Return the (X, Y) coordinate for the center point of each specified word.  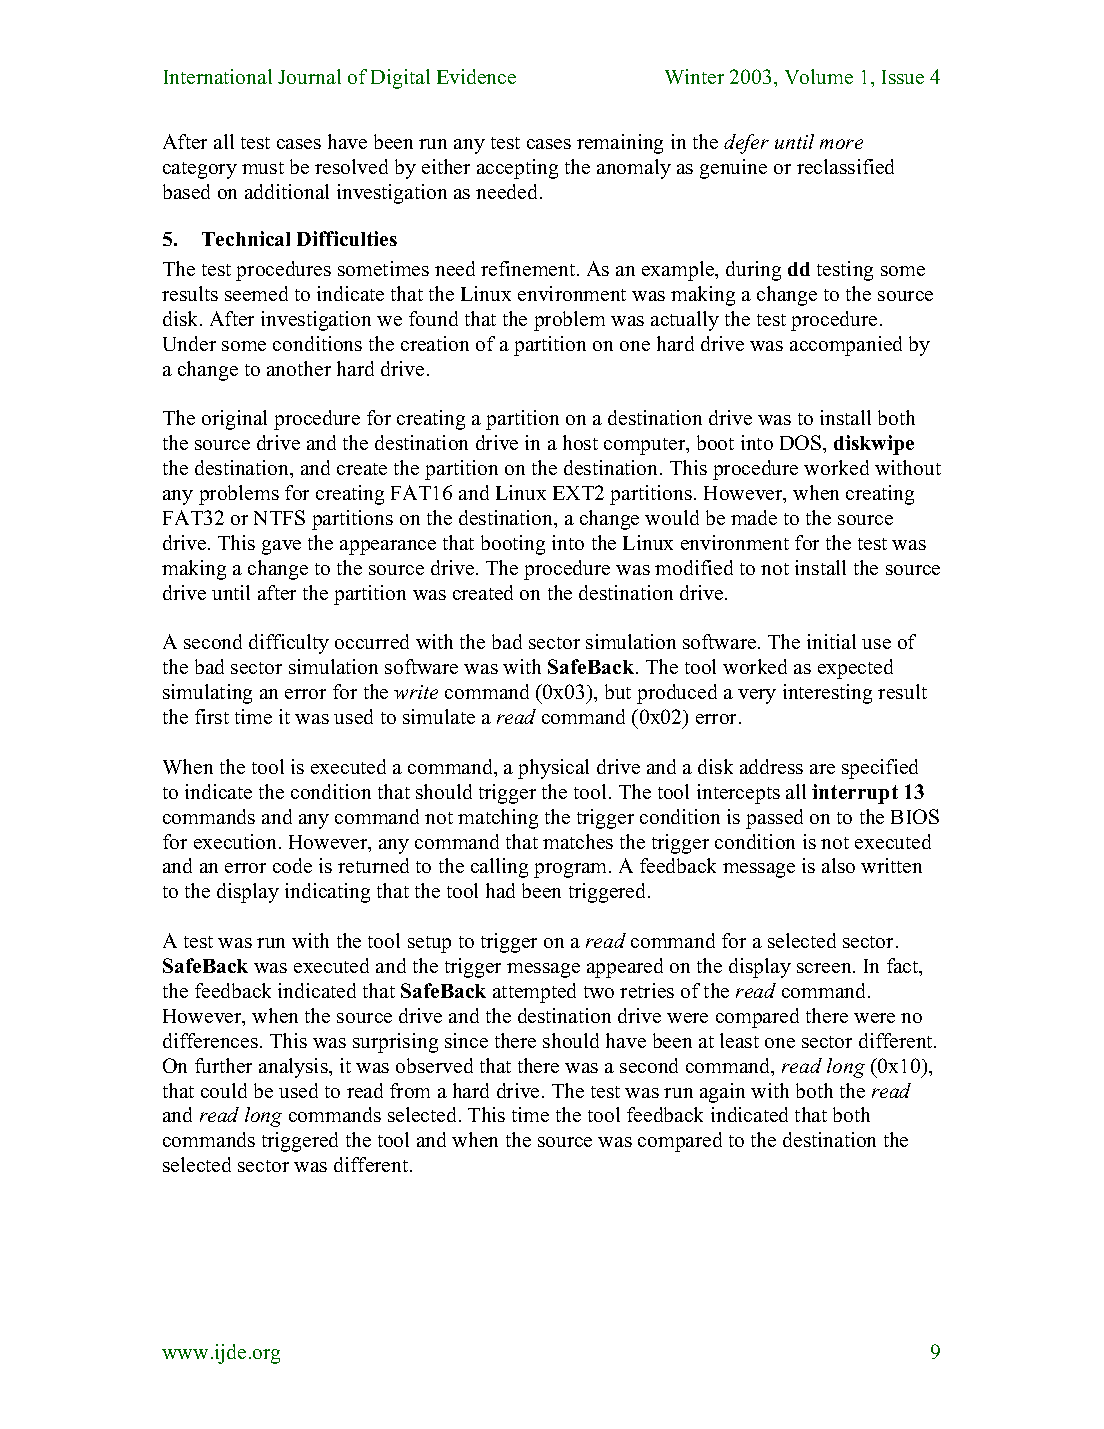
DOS (802, 442)
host (580, 442)
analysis (294, 1068)
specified (880, 769)
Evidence (476, 76)
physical (553, 769)
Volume (819, 76)
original (234, 420)
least (739, 1040)
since (466, 1040)
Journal (309, 76)
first (212, 716)
